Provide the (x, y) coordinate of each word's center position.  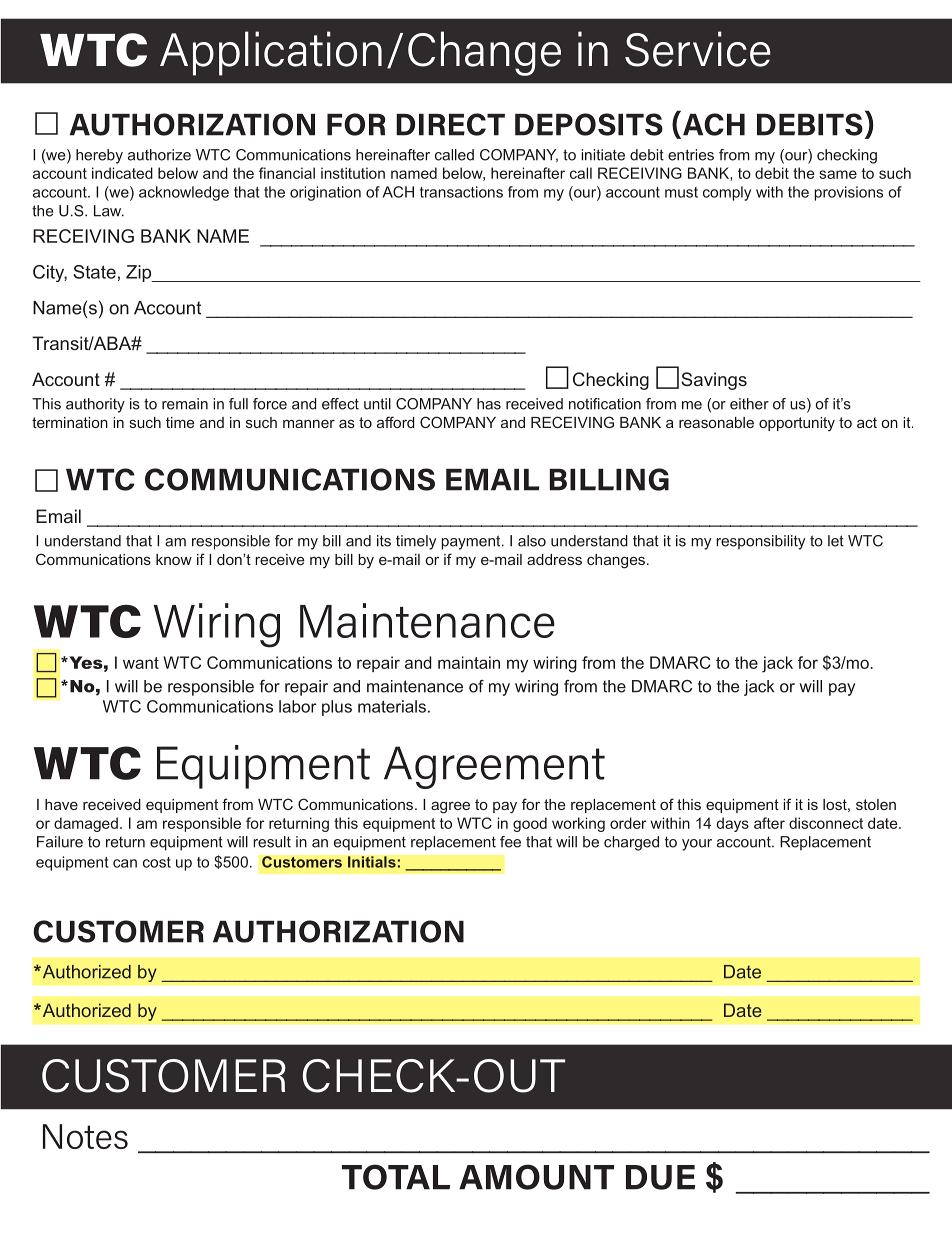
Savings (714, 381)
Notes (85, 1136)
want (141, 663)
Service (698, 49)
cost (157, 862)
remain (185, 404)
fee (510, 842)
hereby (99, 156)
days (733, 824)
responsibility (760, 542)
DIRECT (450, 124)
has (489, 404)
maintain (469, 662)
